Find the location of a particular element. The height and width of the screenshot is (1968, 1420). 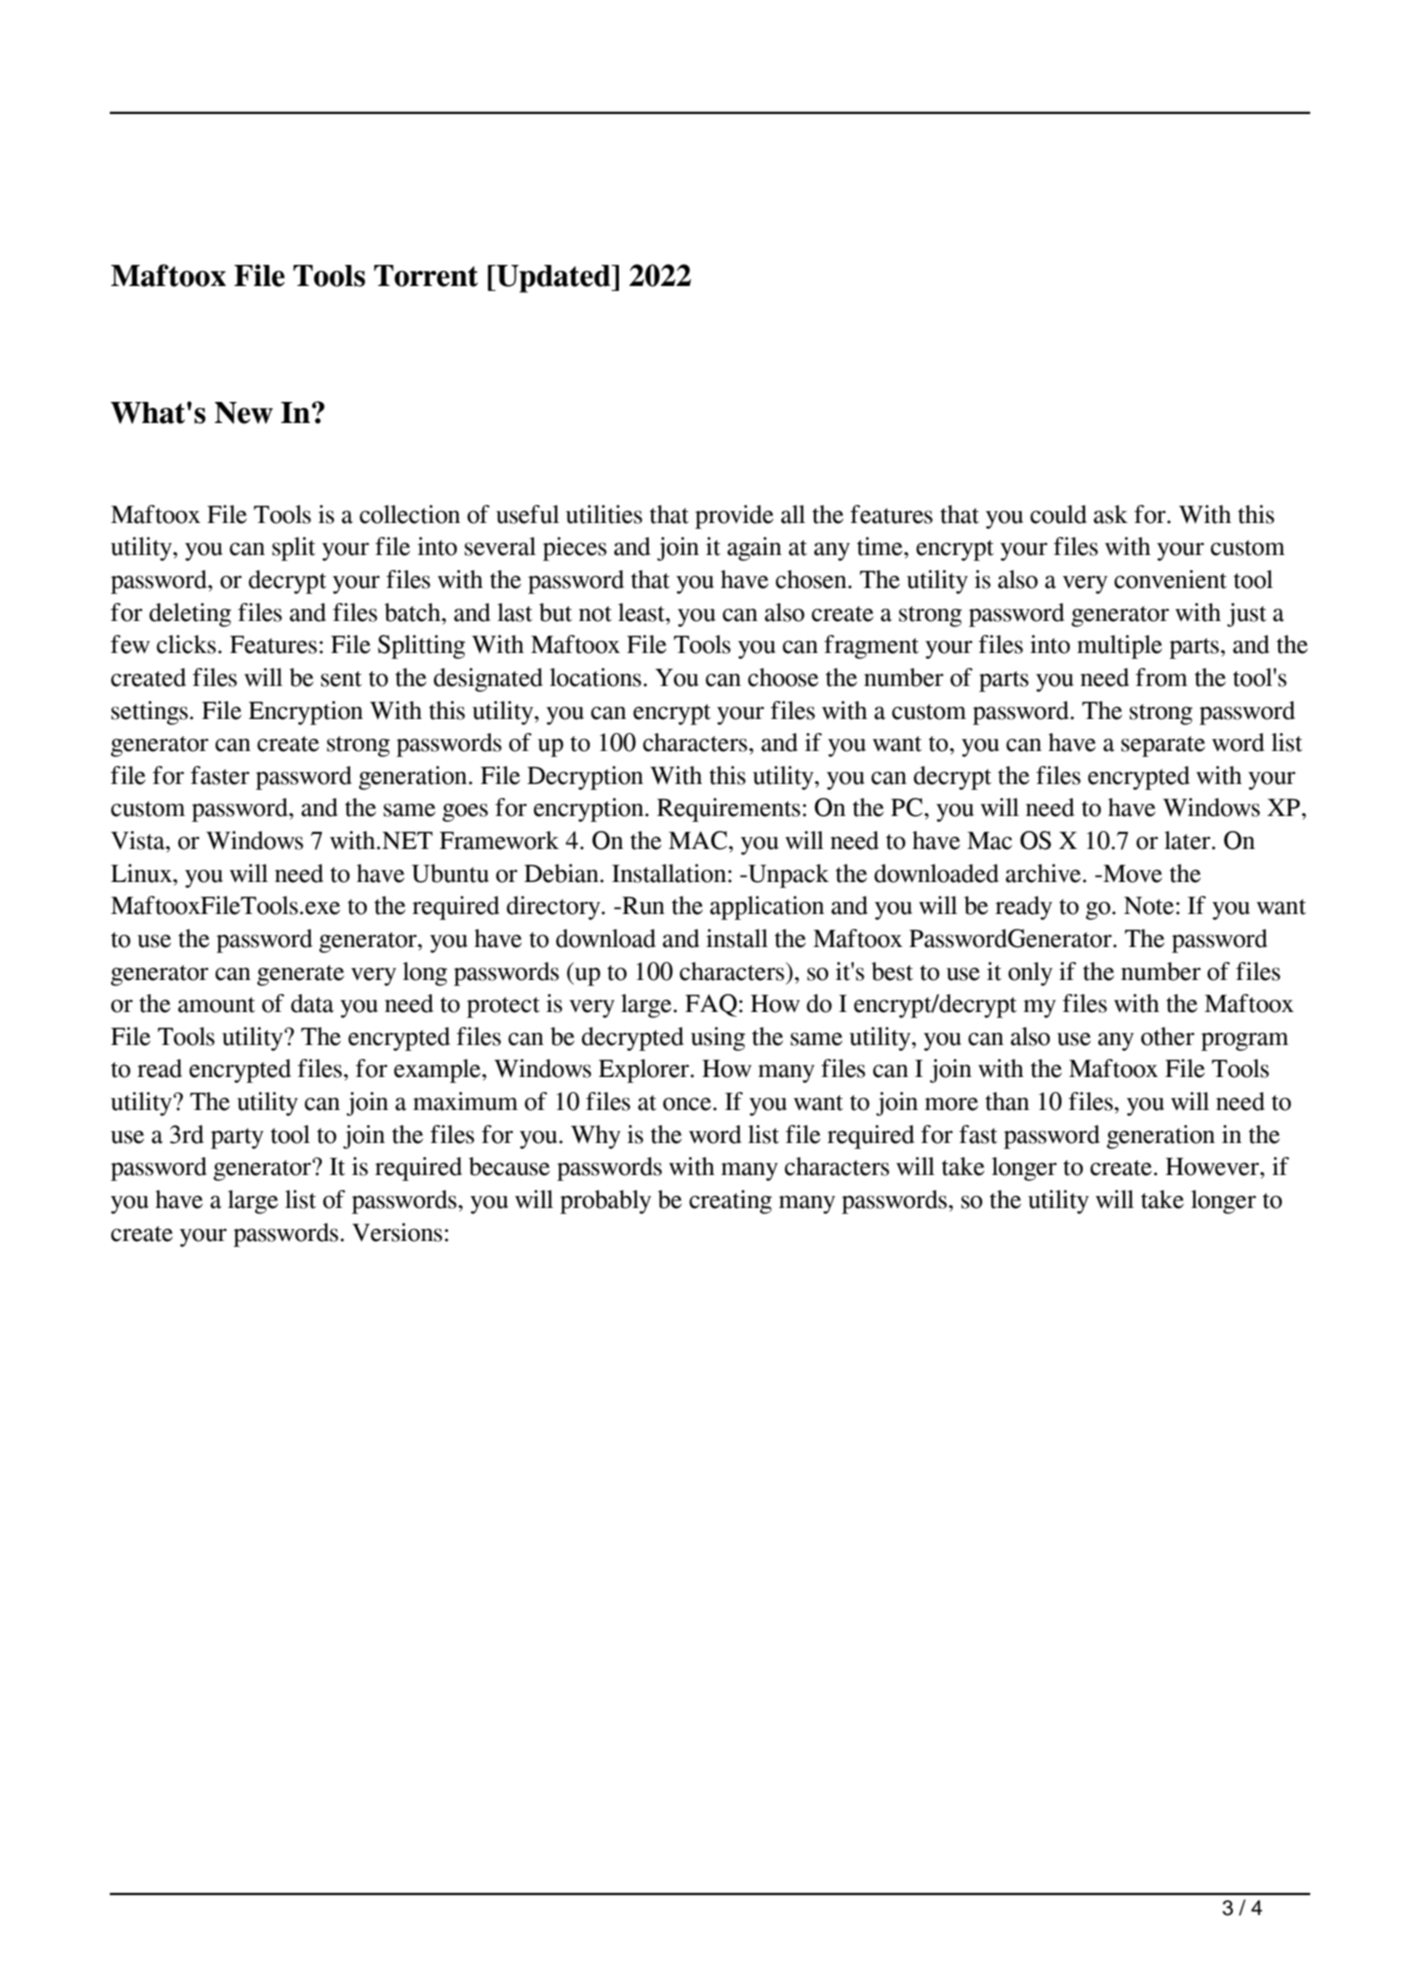

FAQ is located at coordinates (711, 1005).
